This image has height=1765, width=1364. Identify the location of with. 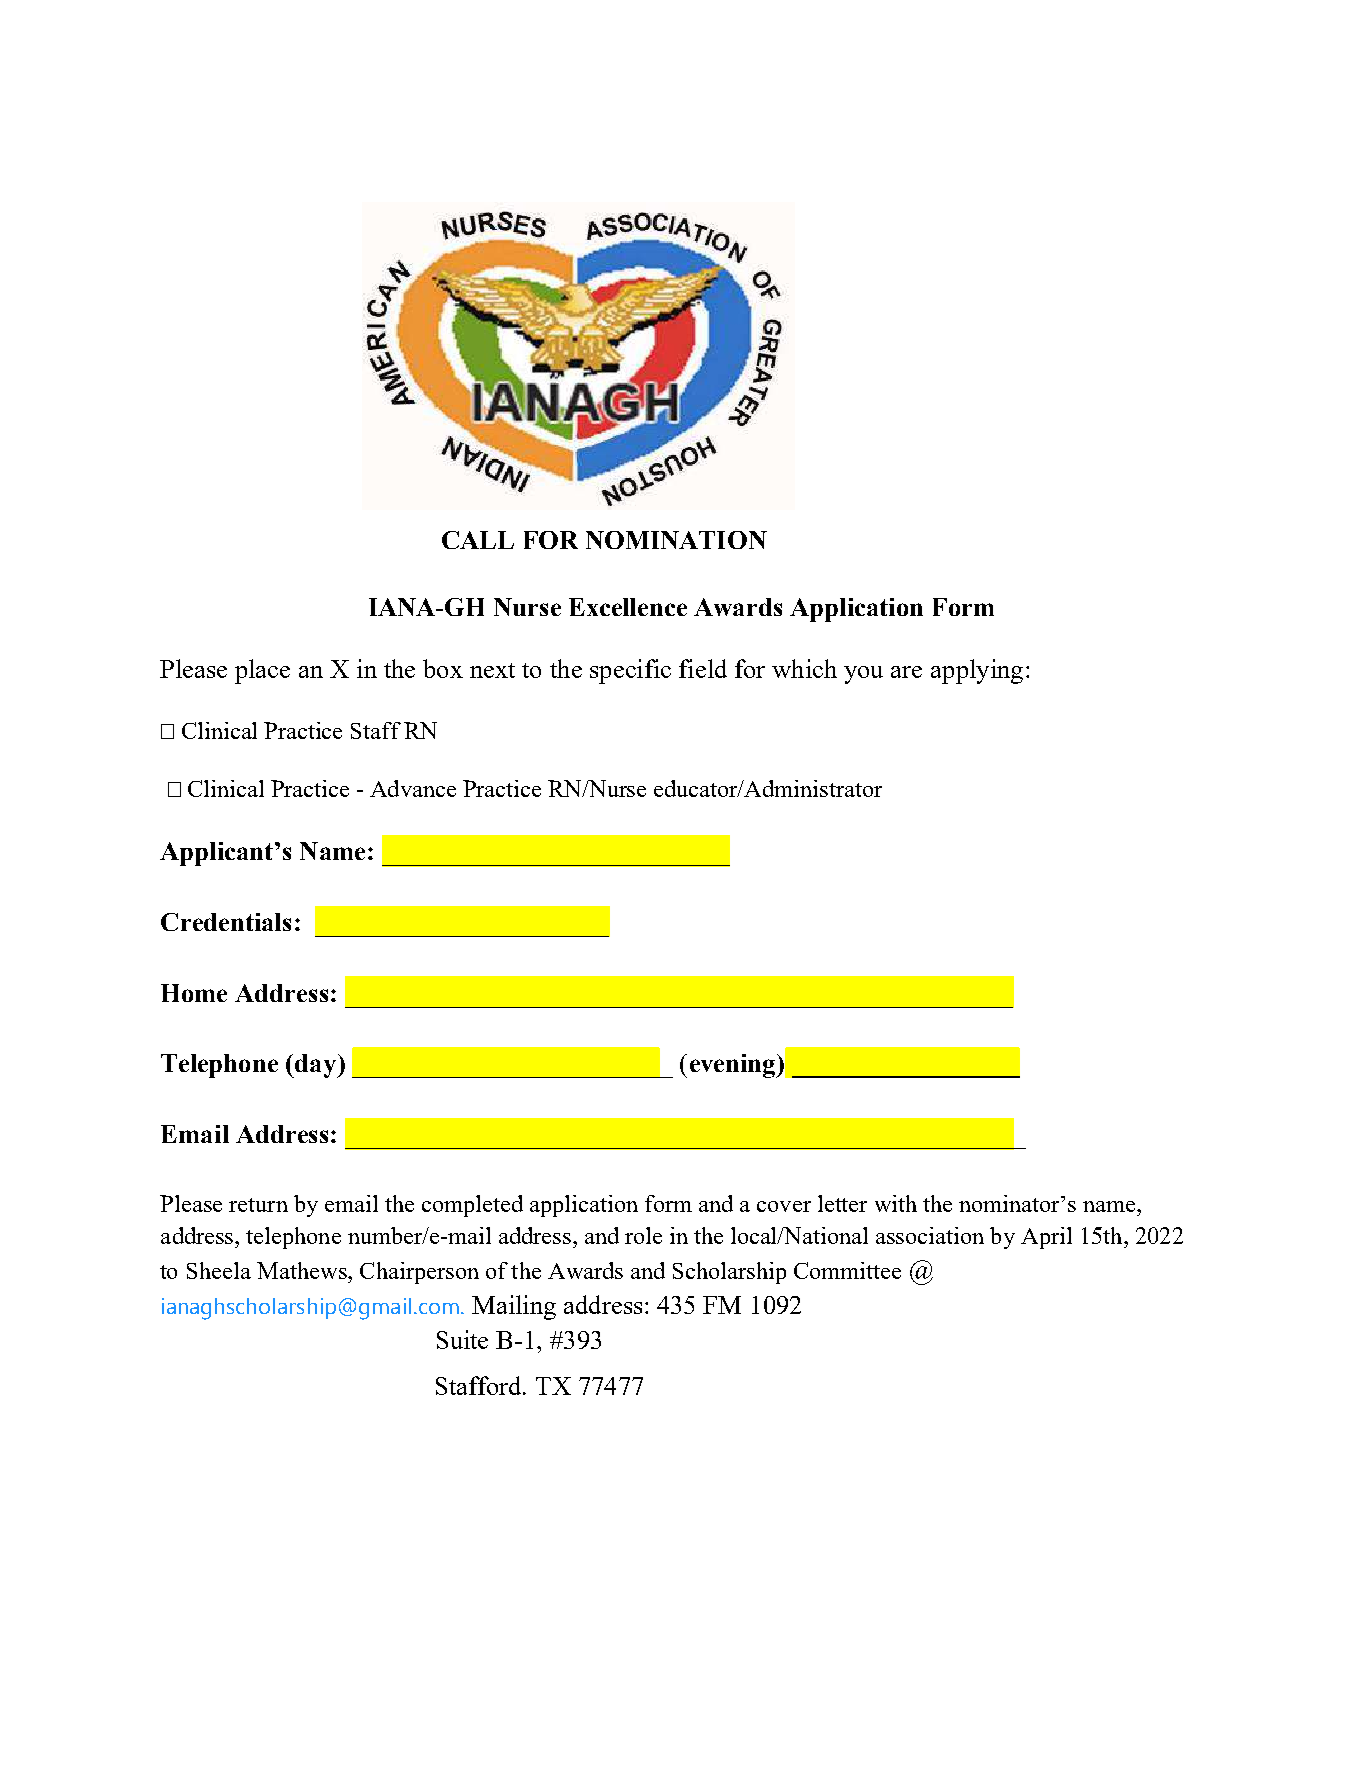
(896, 1203).
